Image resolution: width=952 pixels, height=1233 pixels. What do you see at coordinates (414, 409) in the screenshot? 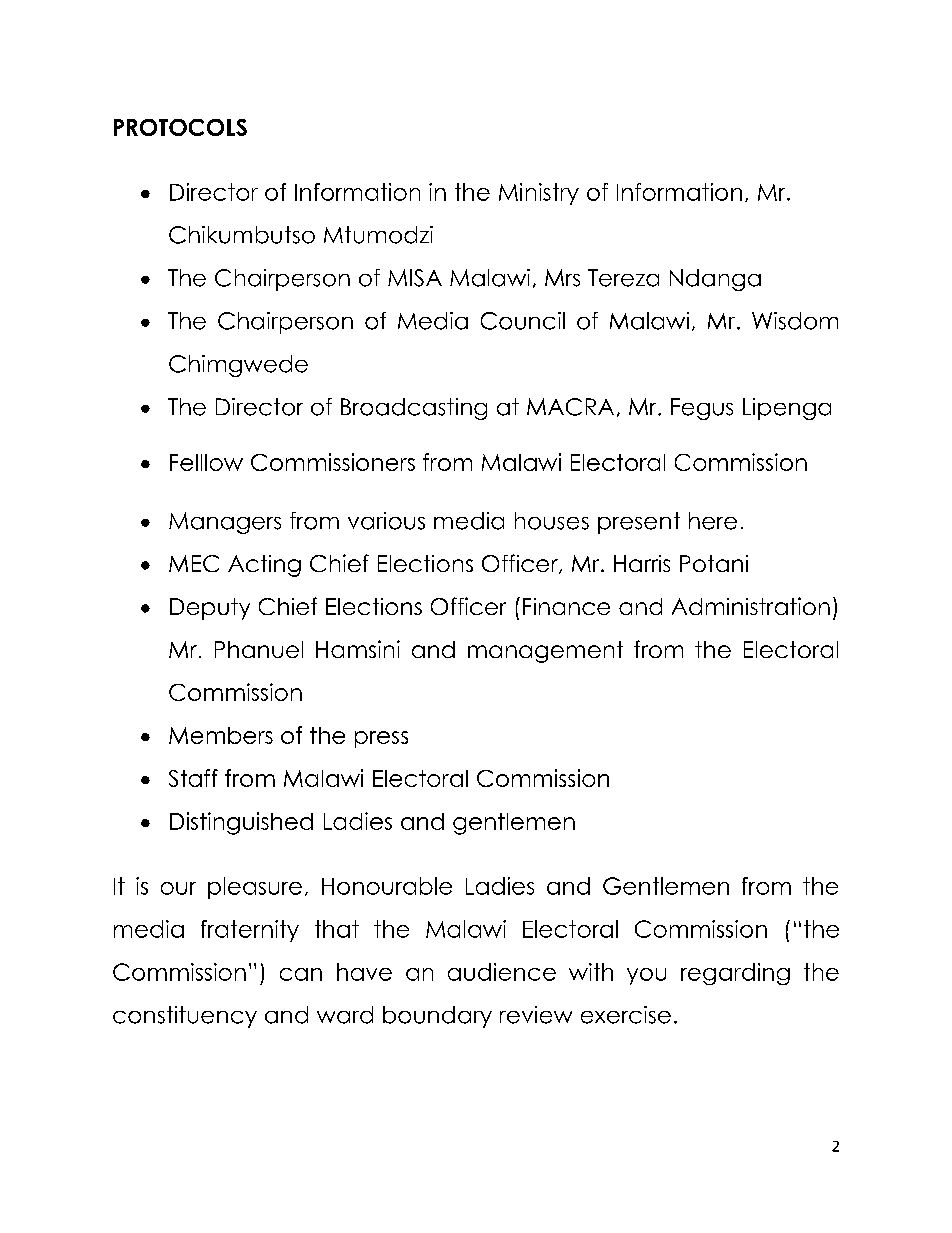
I see `Broadcasting` at bounding box center [414, 409].
